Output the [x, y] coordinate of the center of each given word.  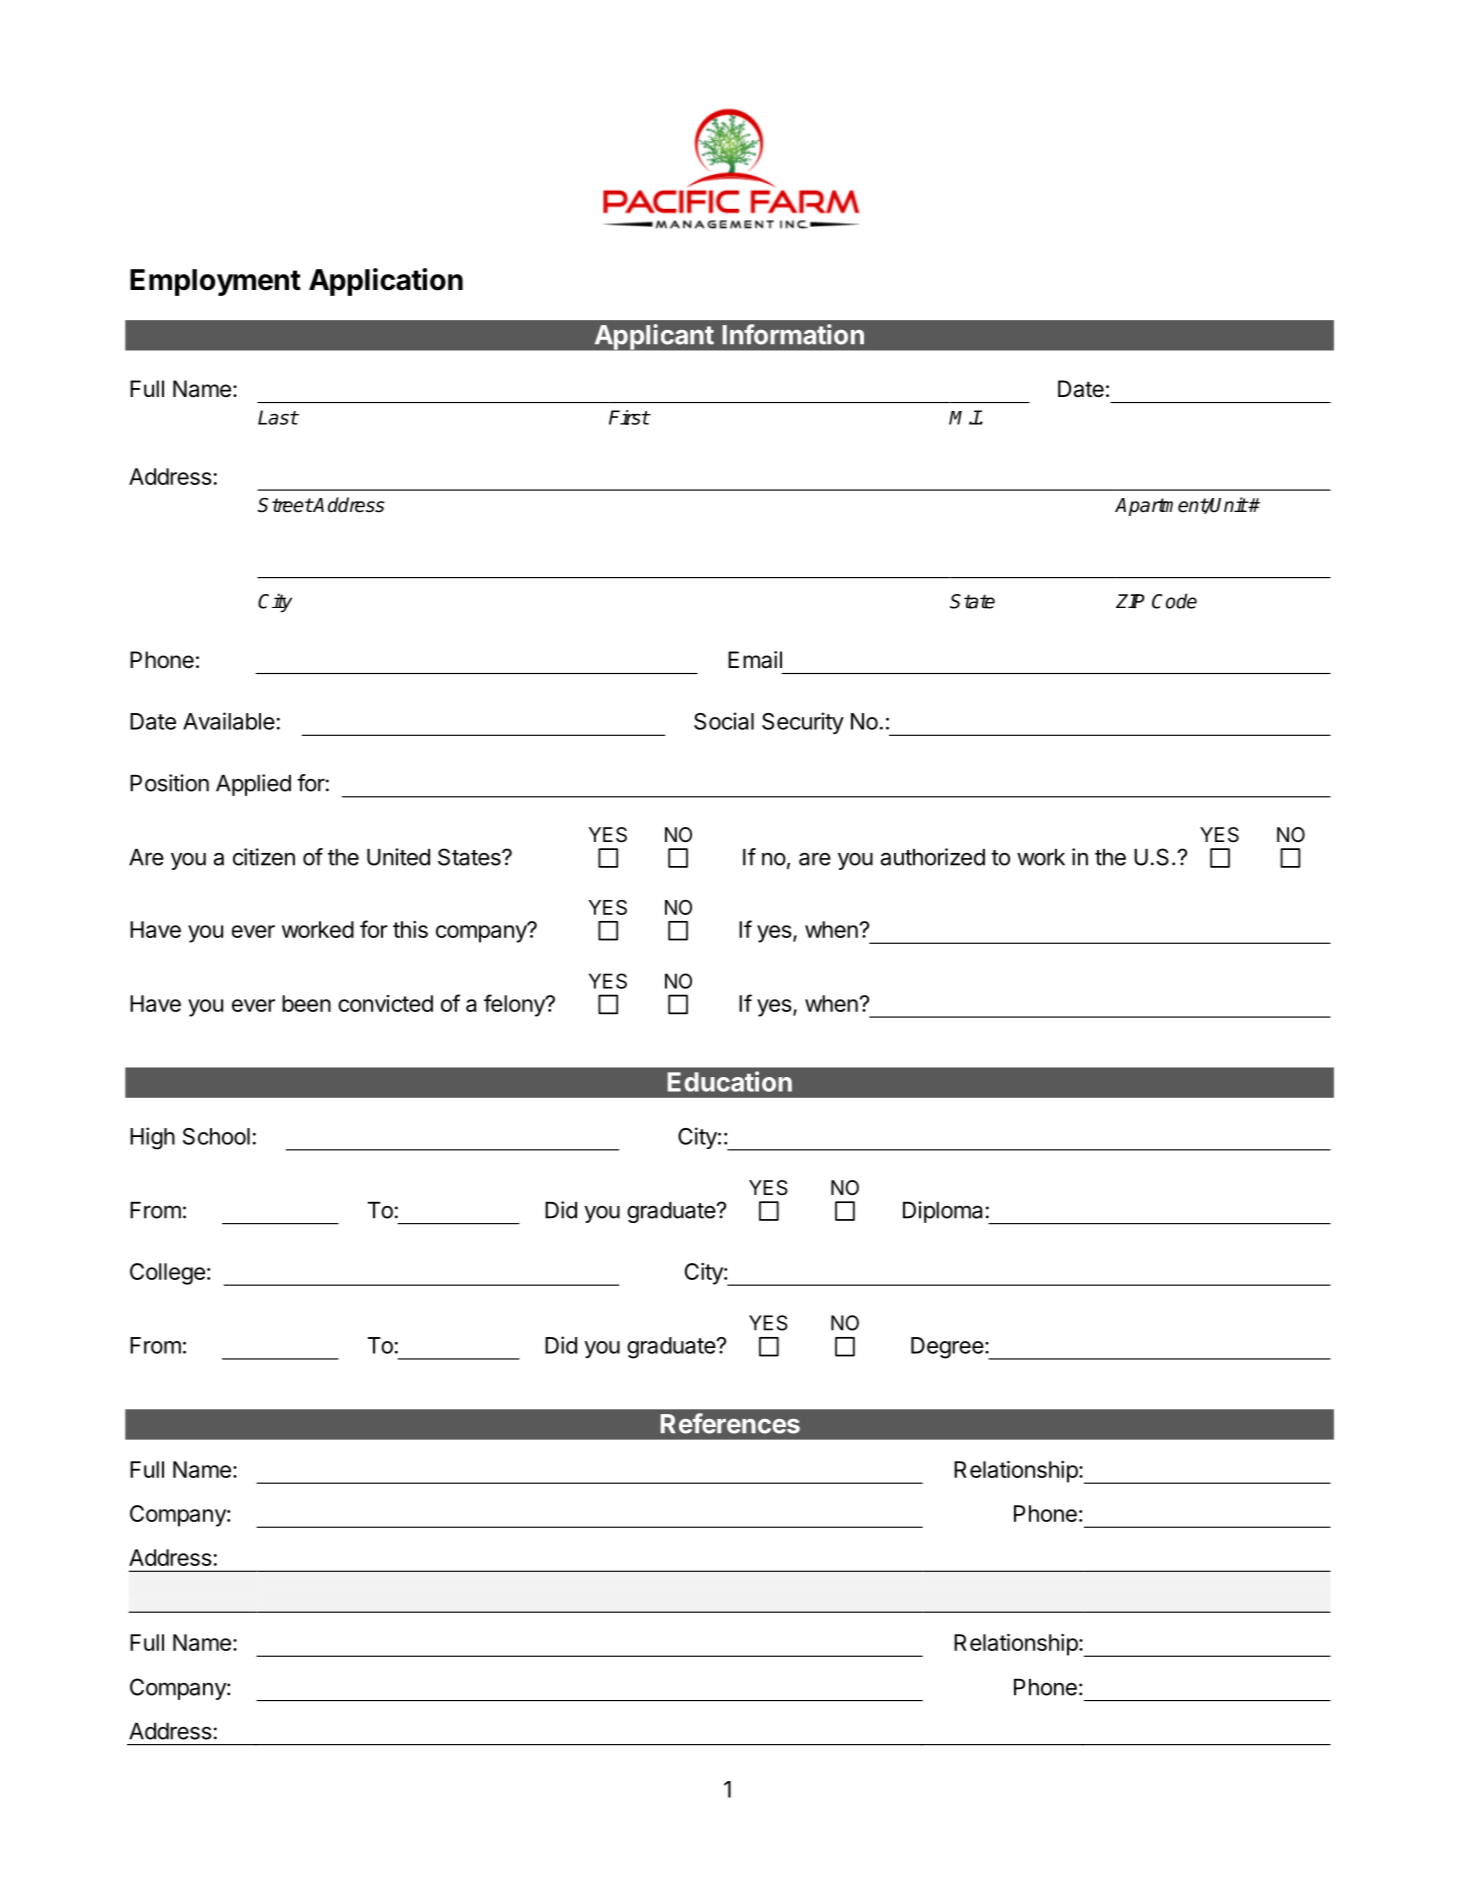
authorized [933, 857]
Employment [215, 282]
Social [724, 721]
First [629, 417]
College [167, 1274]
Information [793, 334]
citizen [264, 857]
